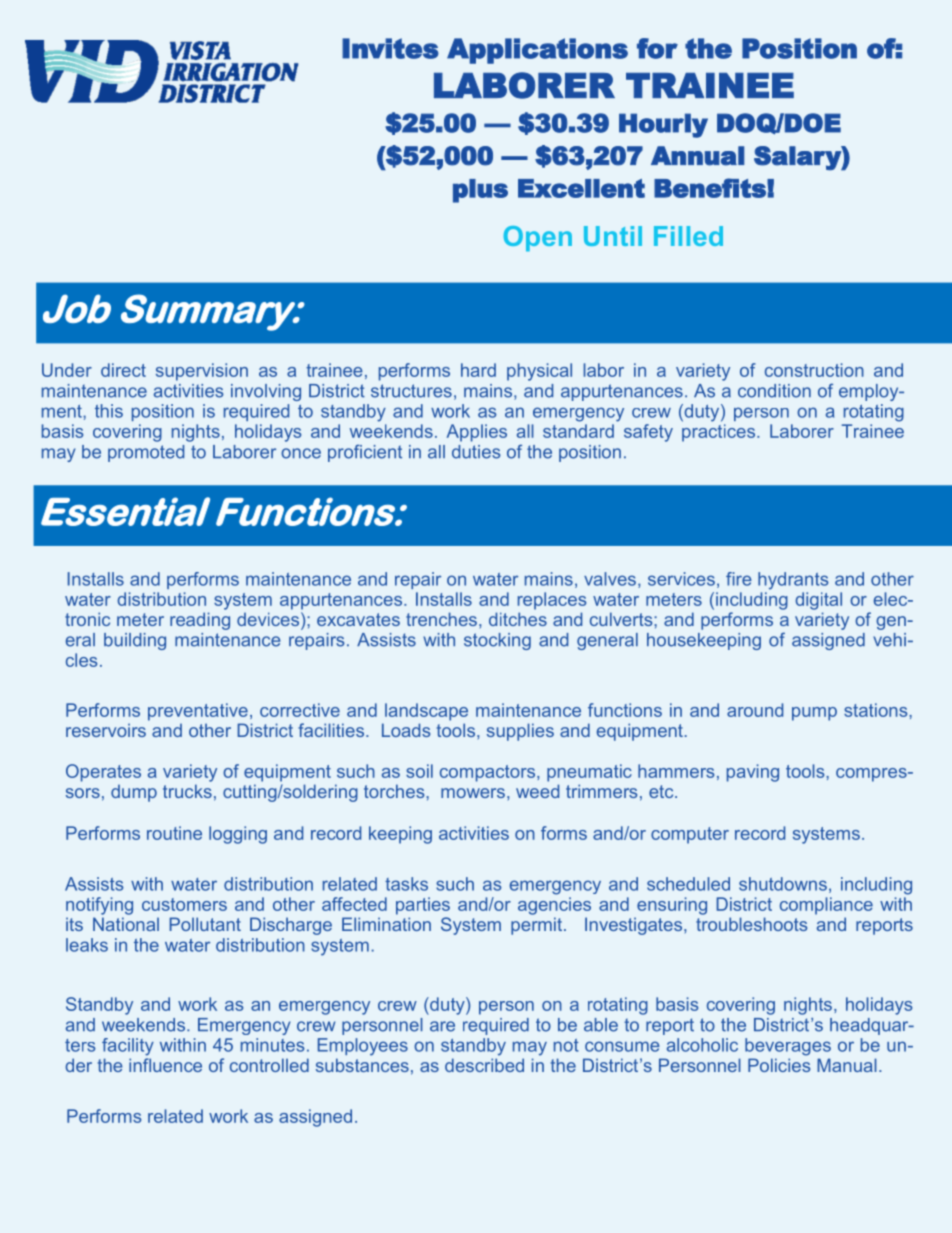 The height and width of the page is (1233, 952). I want to click on Invites, so click(390, 48).
